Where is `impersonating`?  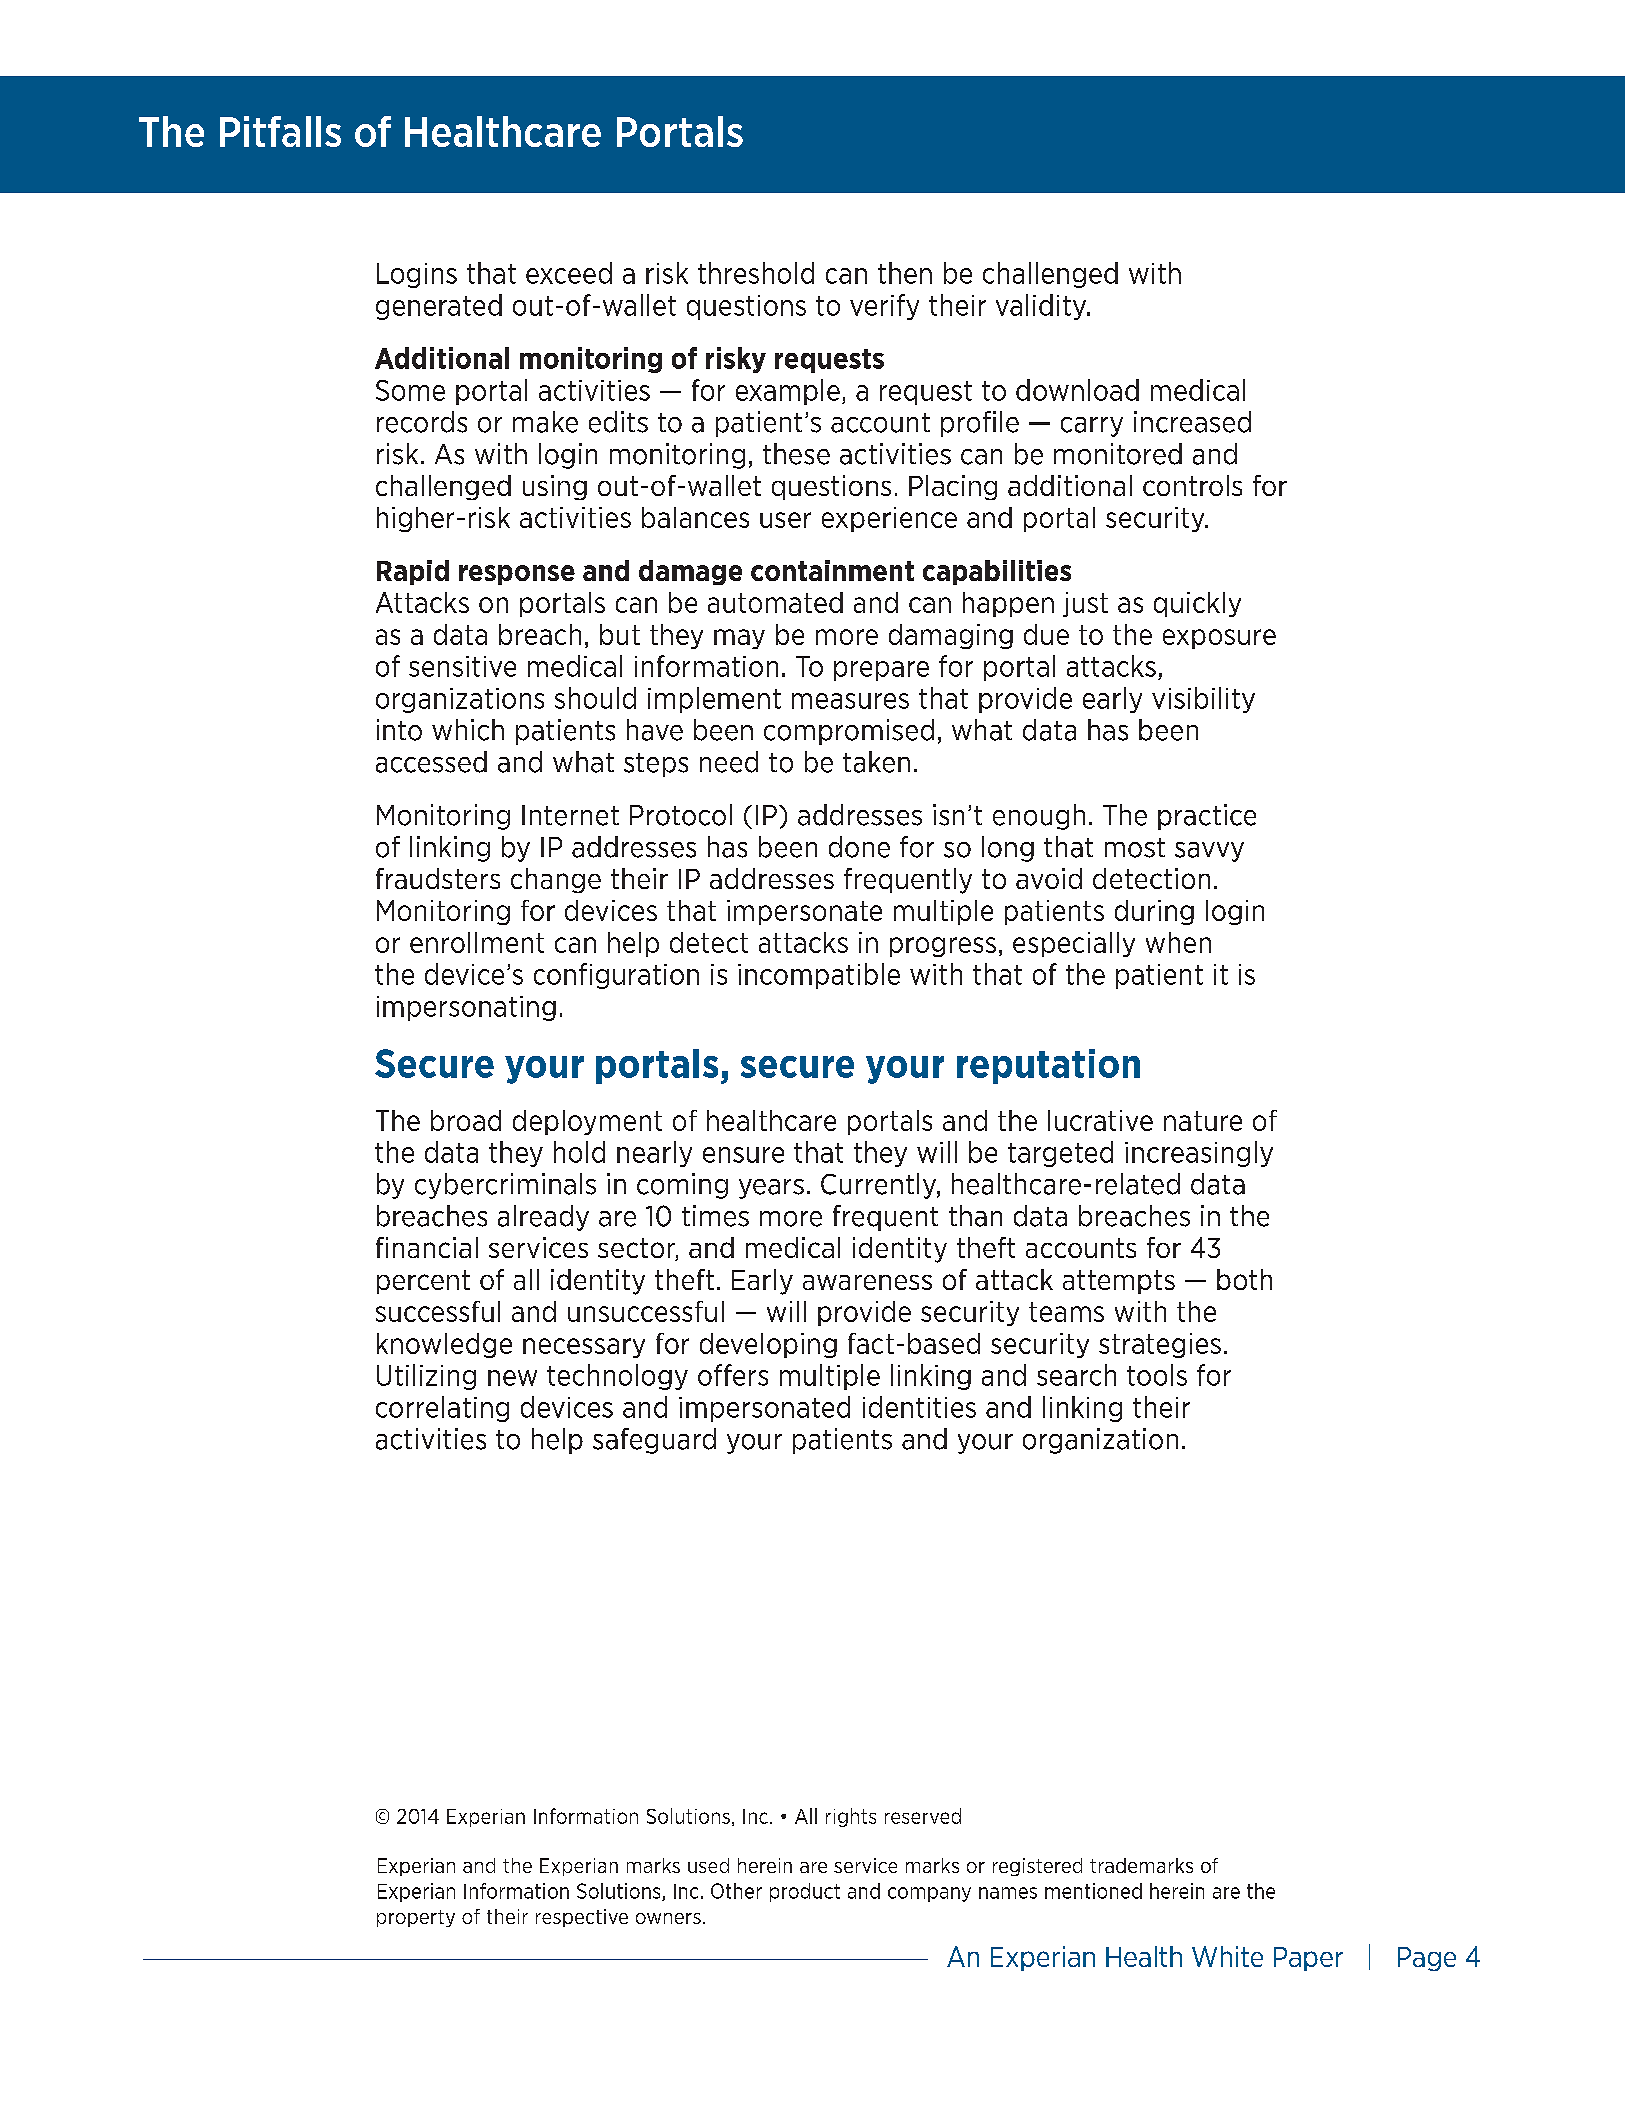
impersonating is located at coordinates (466, 1008).
